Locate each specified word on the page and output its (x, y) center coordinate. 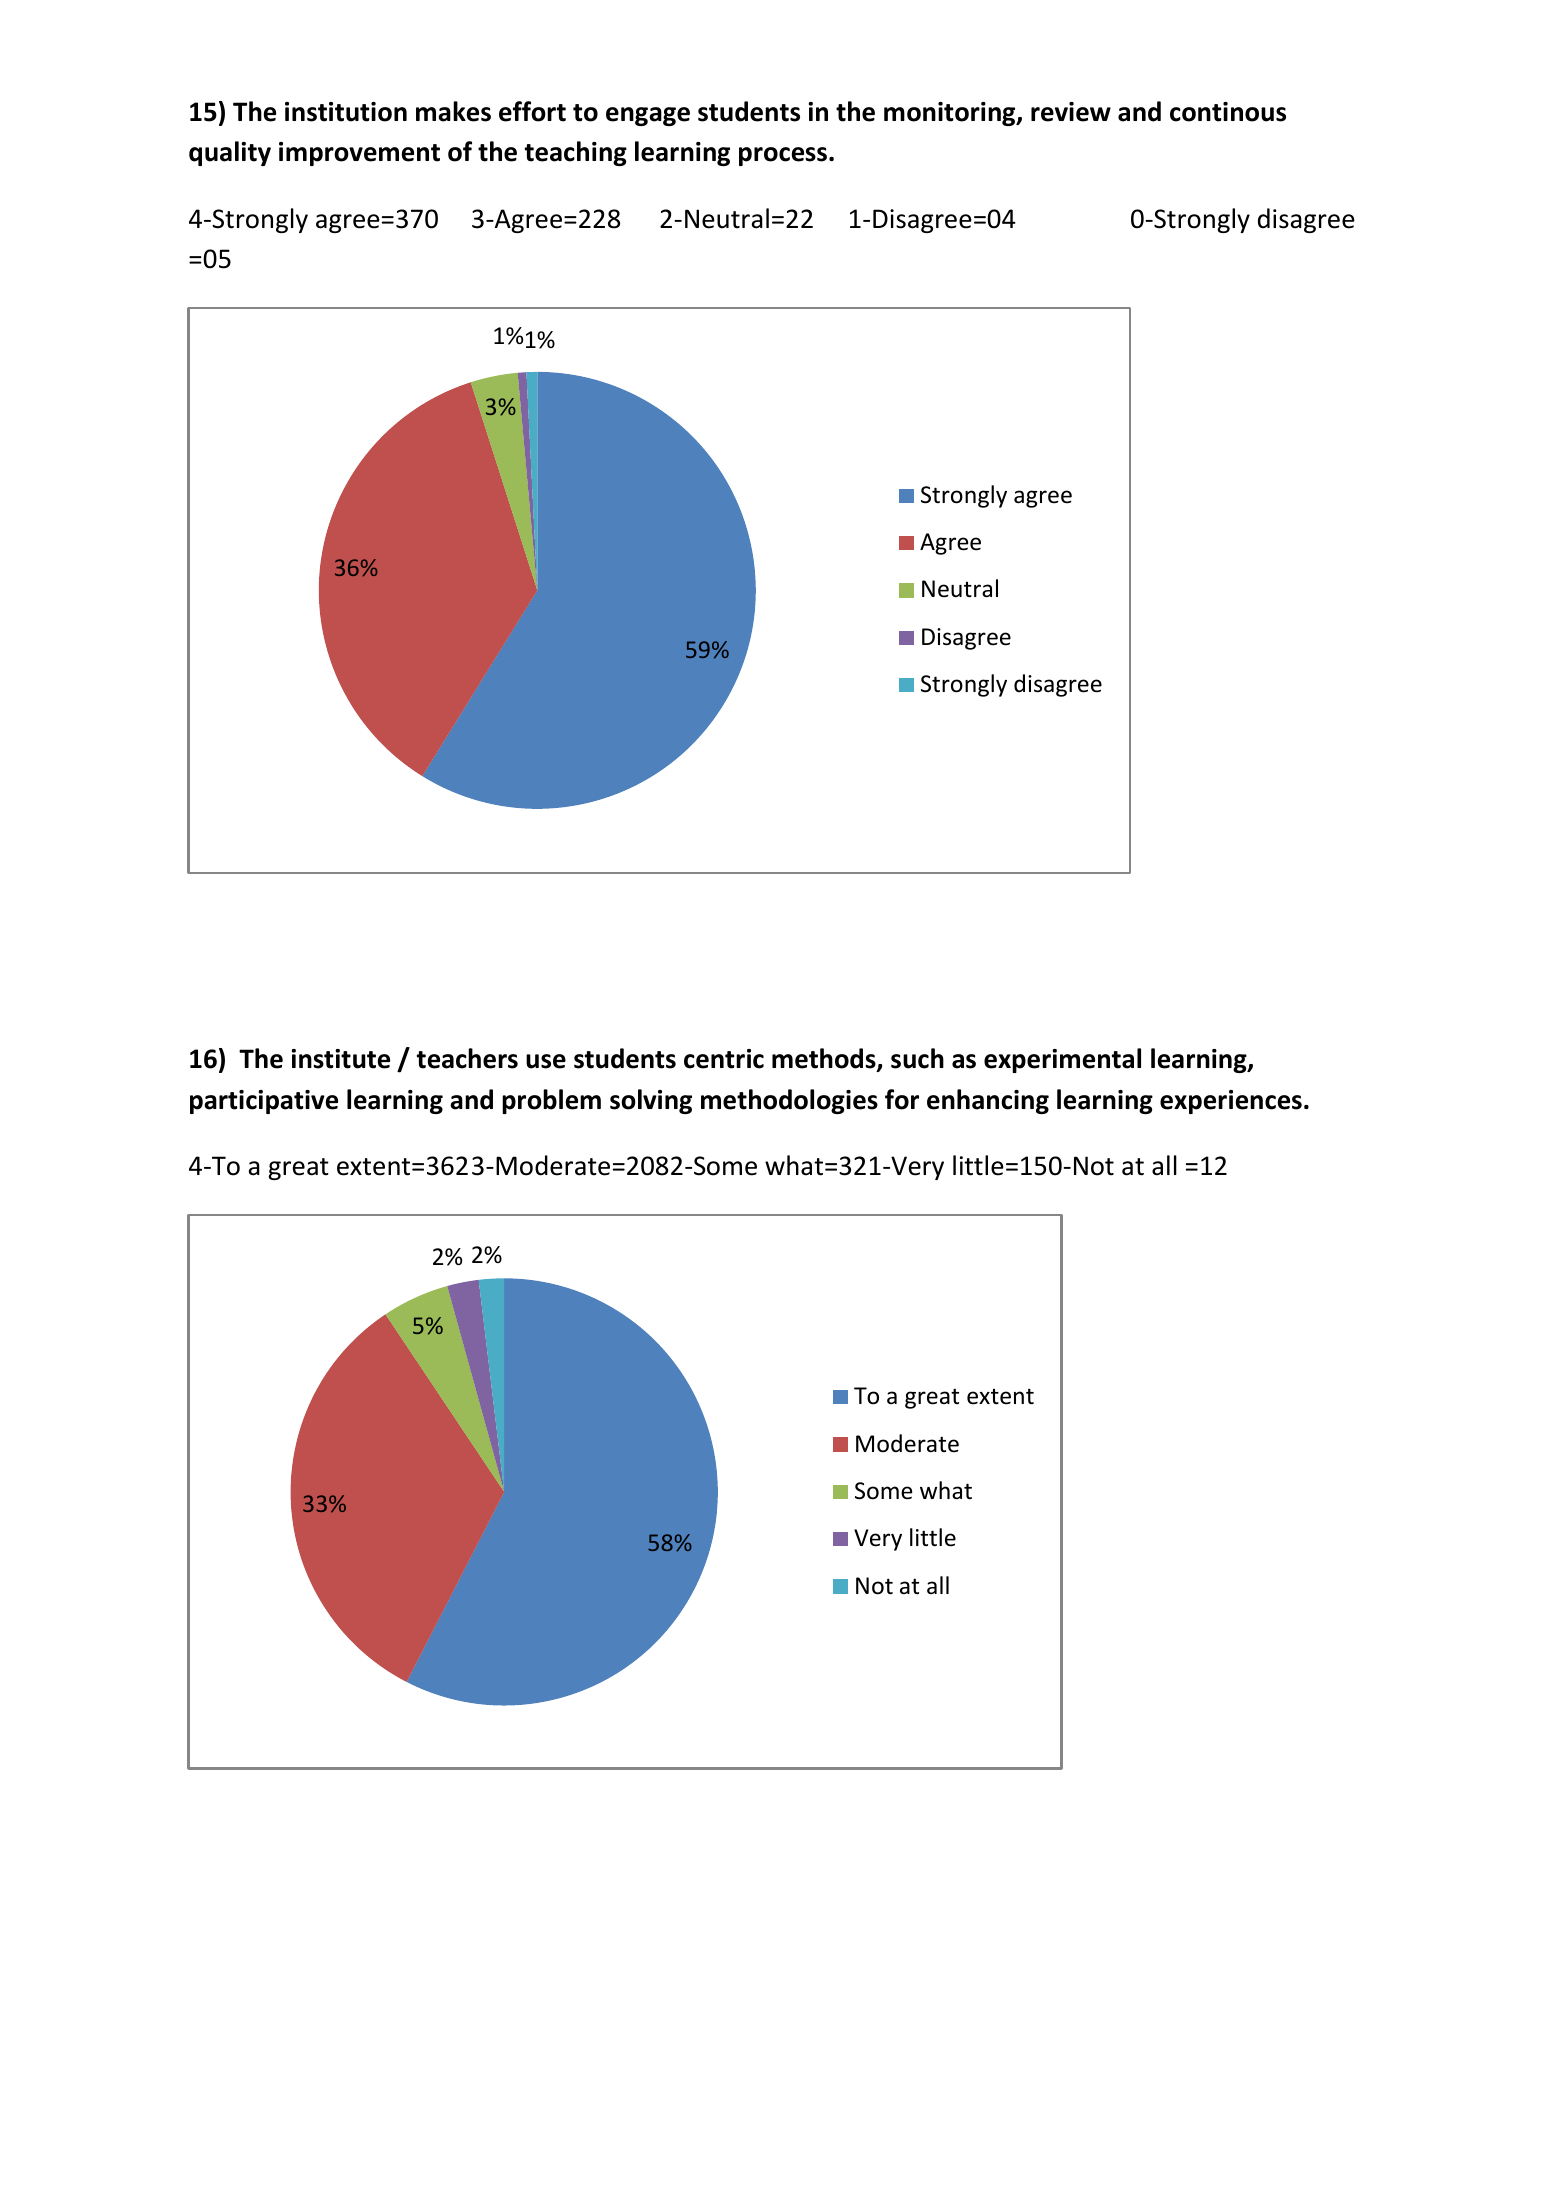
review (1071, 112)
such (917, 1058)
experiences (1231, 1102)
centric (724, 1059)
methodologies (789, 1101)
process (783, 156)
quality (230, 153)
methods (825, 1059)
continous (1228, 112)
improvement (359, 154)
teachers (467, 1058)
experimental (1062, 1060)
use (546, 1061)
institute (340, 1059)
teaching (576, 153)
